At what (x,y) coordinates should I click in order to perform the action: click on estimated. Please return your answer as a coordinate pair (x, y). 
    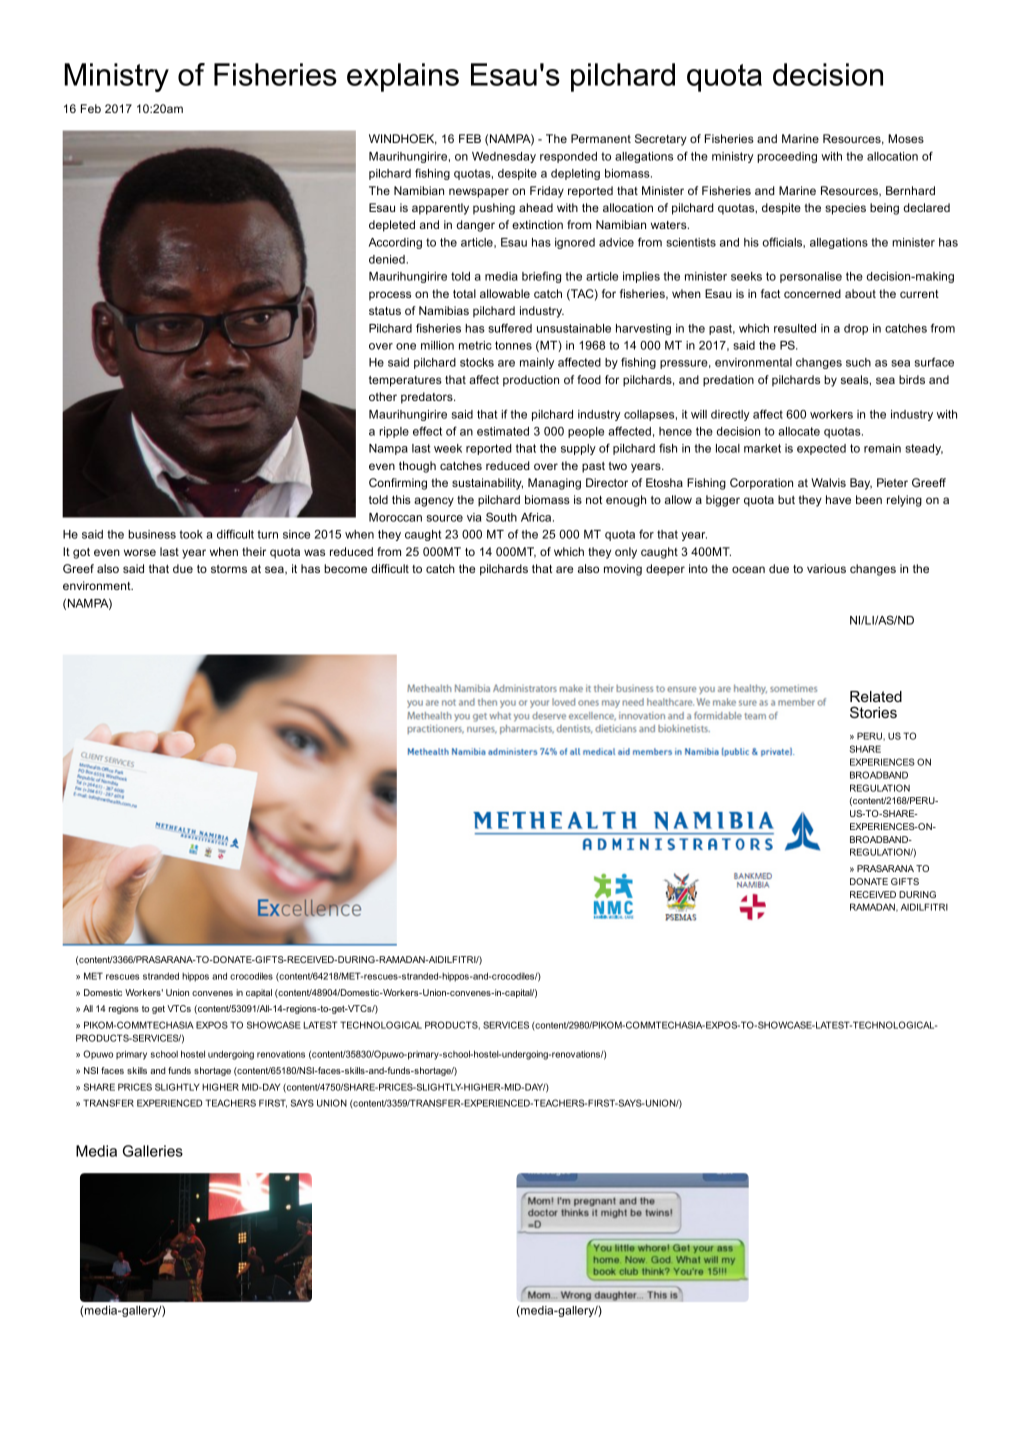
    Looking at the image, I should click on (503, 431).
